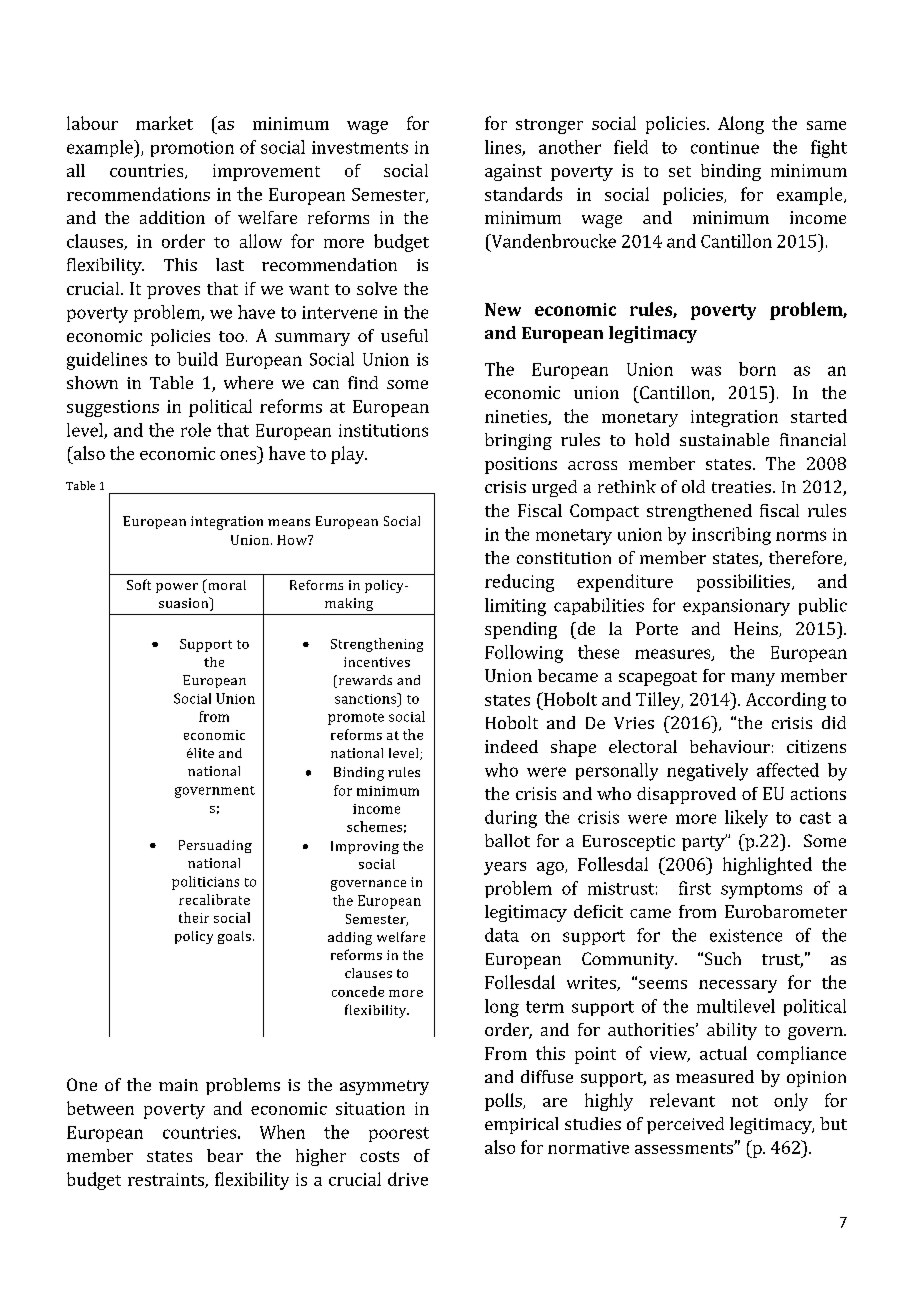 This screenshot has height=1308, width=924. Describe the element at coordinates (225, 1155) in the screenshot. I see `bear` at that location.
